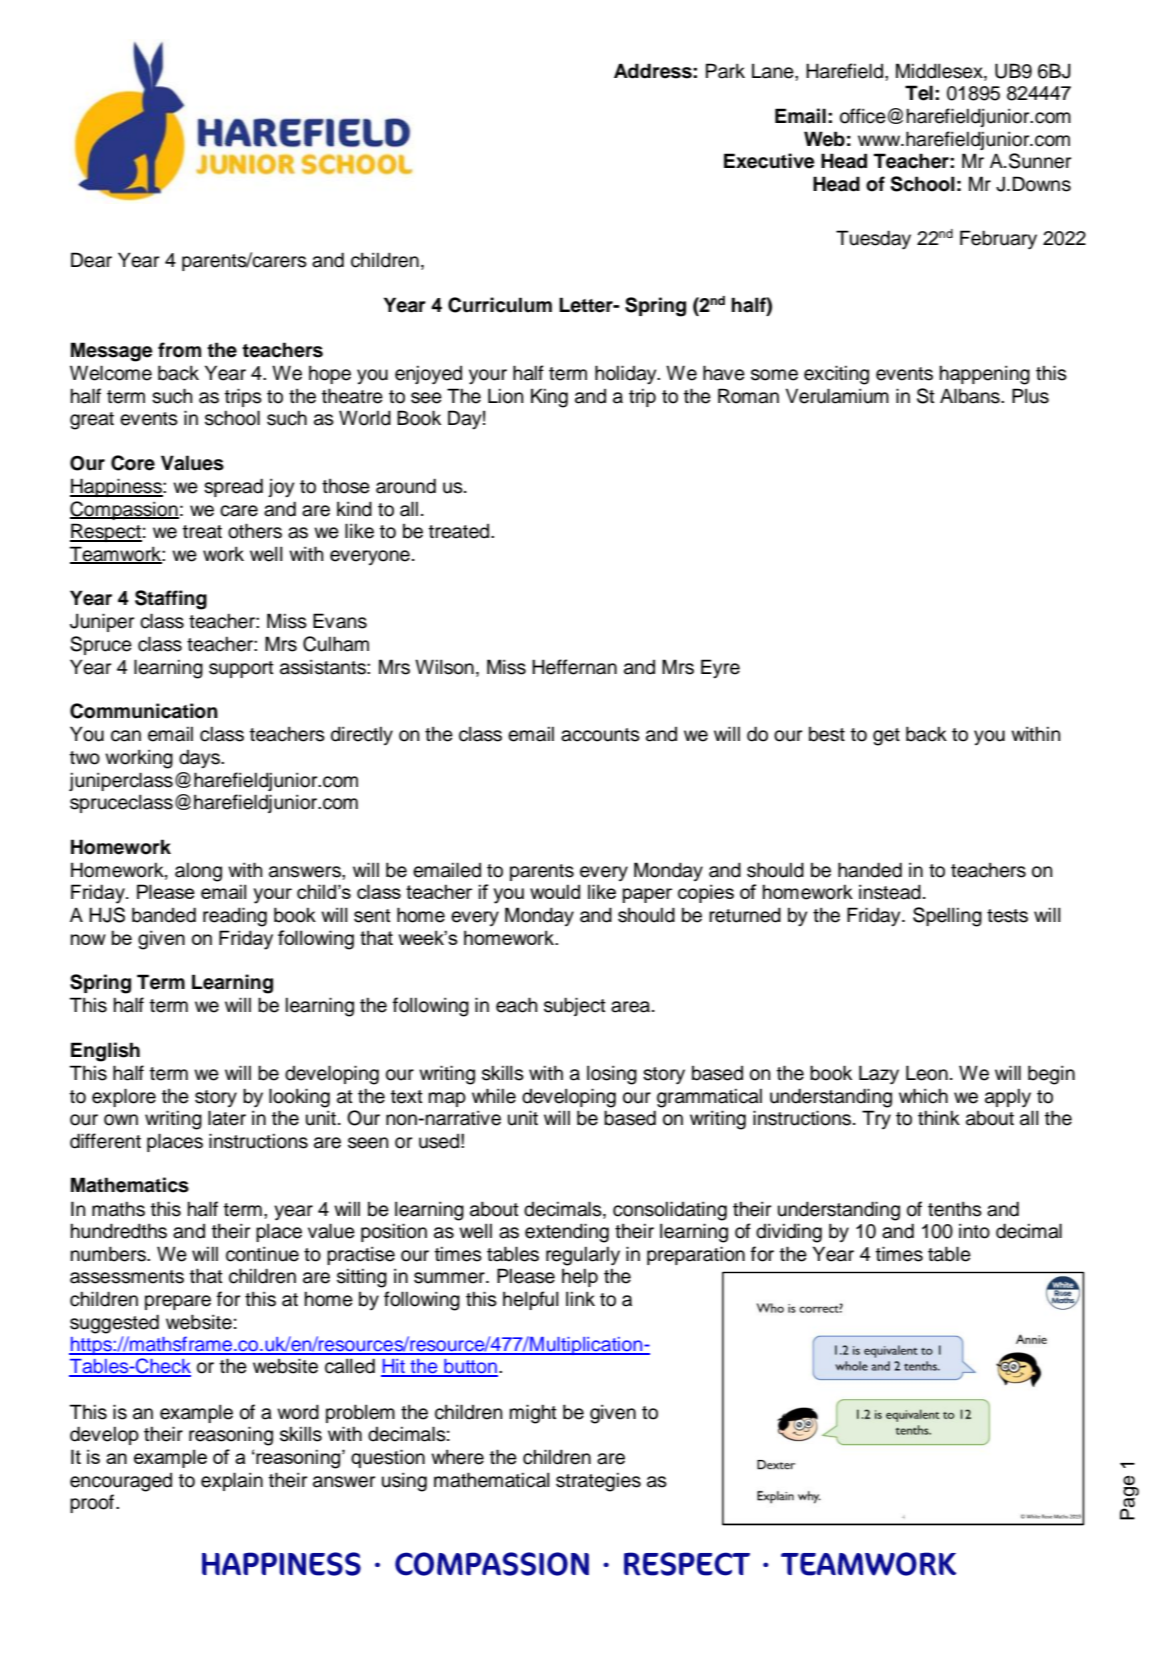  Describe the element at coordinates (927, 1073) in the page. I see `Leon` at that location.
